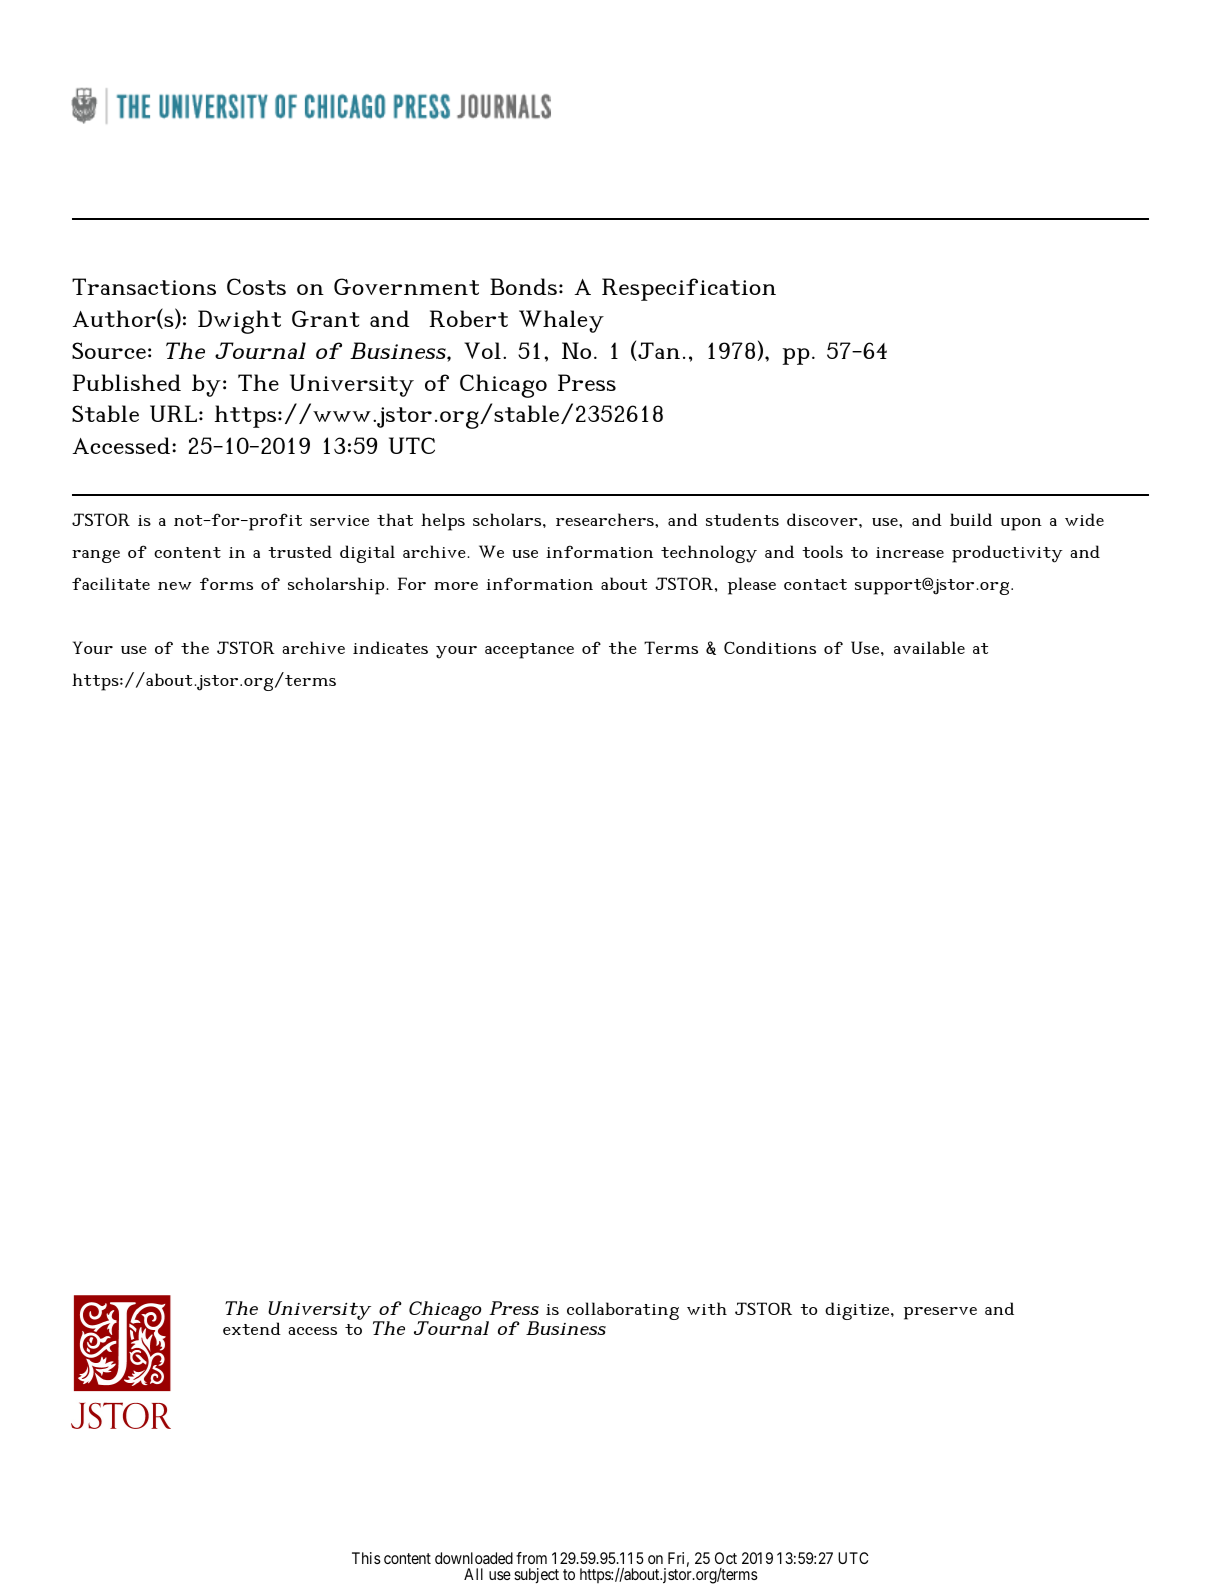  I want to click on forms, so click(226, 583).
